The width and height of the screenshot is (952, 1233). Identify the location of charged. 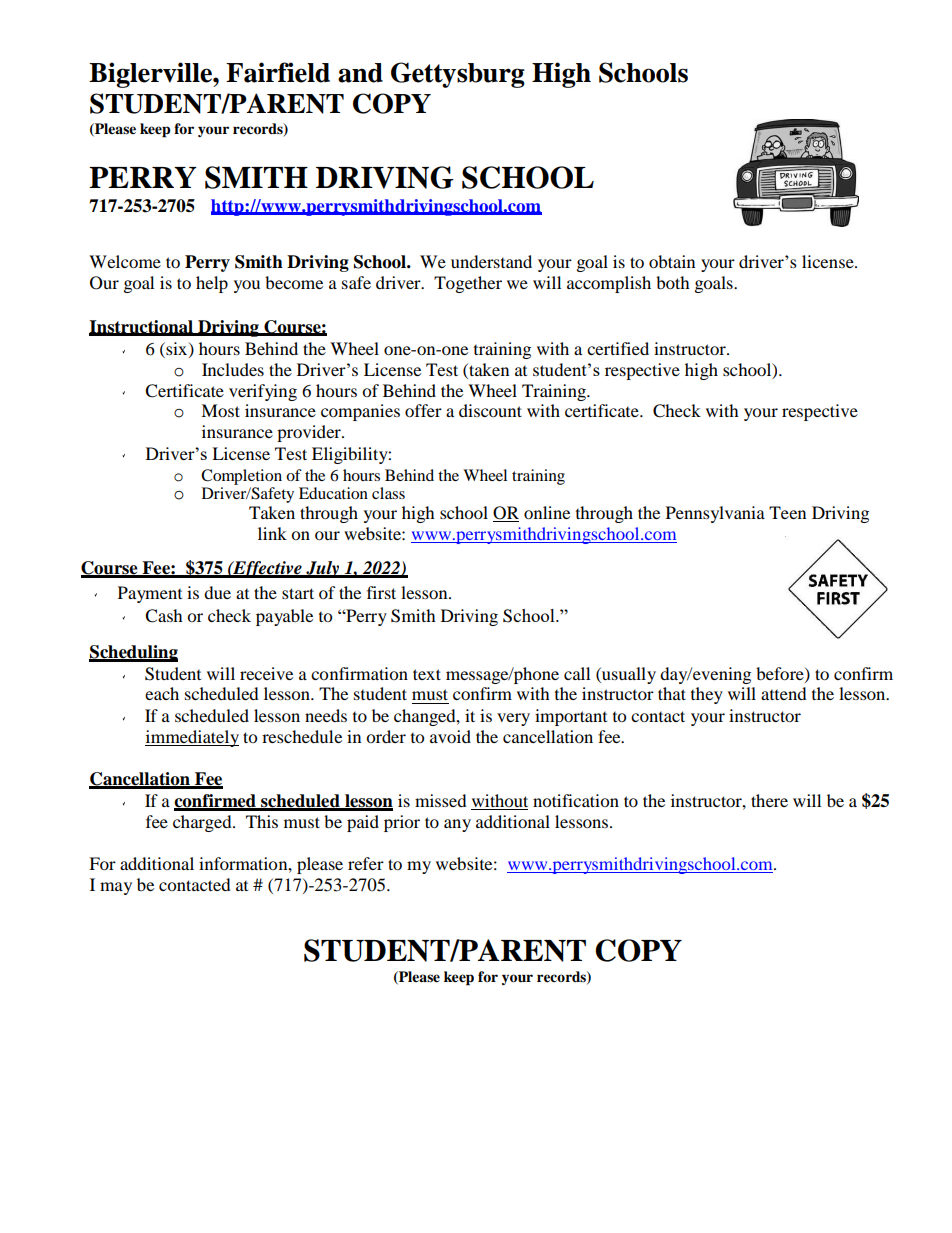
(203, 823).
